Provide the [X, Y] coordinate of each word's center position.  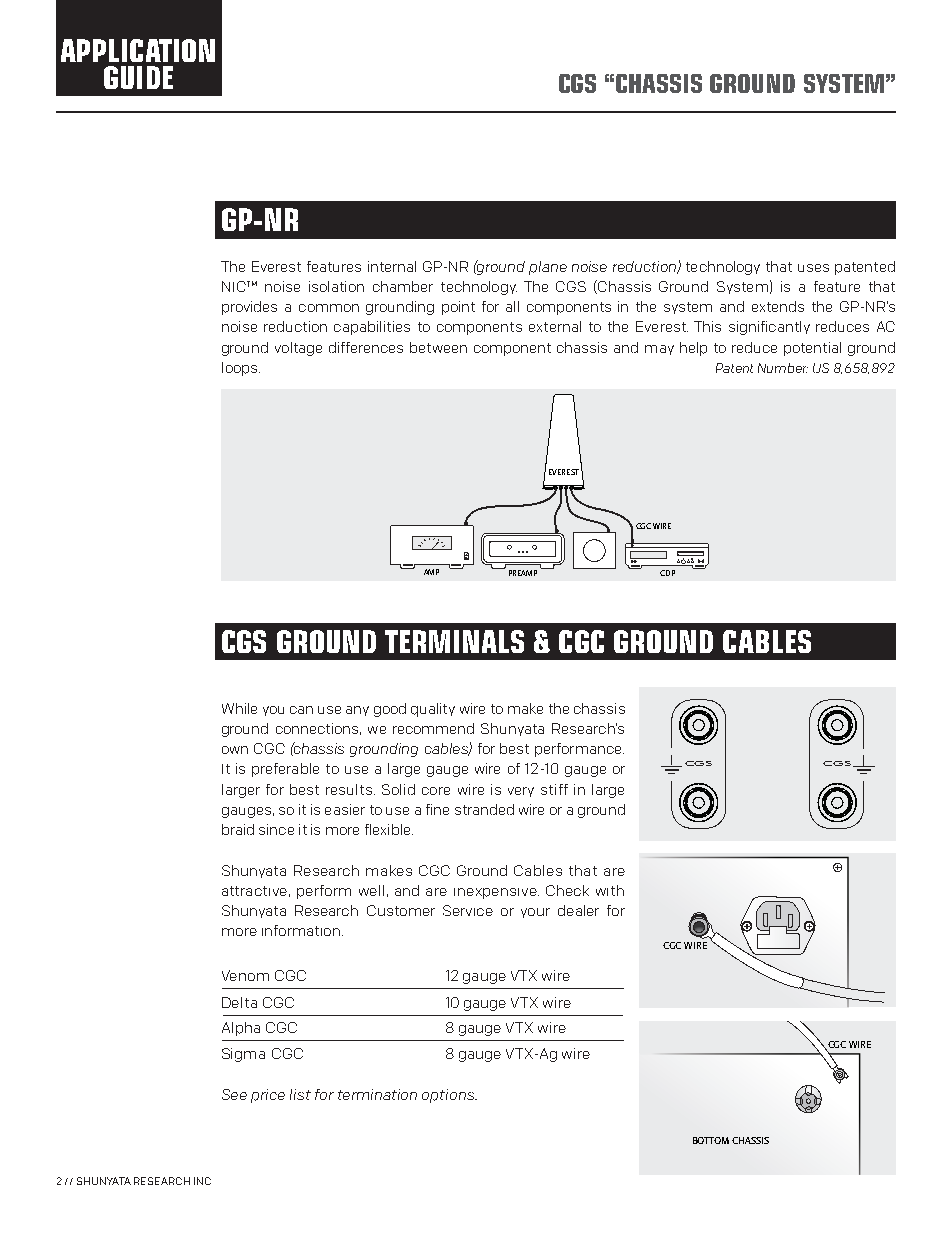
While [239, 708]
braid [238, 829]
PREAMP [523, 573]
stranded [484, 809]
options [449, 1096]
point [458, 308]
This [707, 326]
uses [813, 268]
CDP [667, 573]
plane [548, 268]
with [610, 890]
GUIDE [138, 77]
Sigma [243, 1055]
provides [249, 308]
